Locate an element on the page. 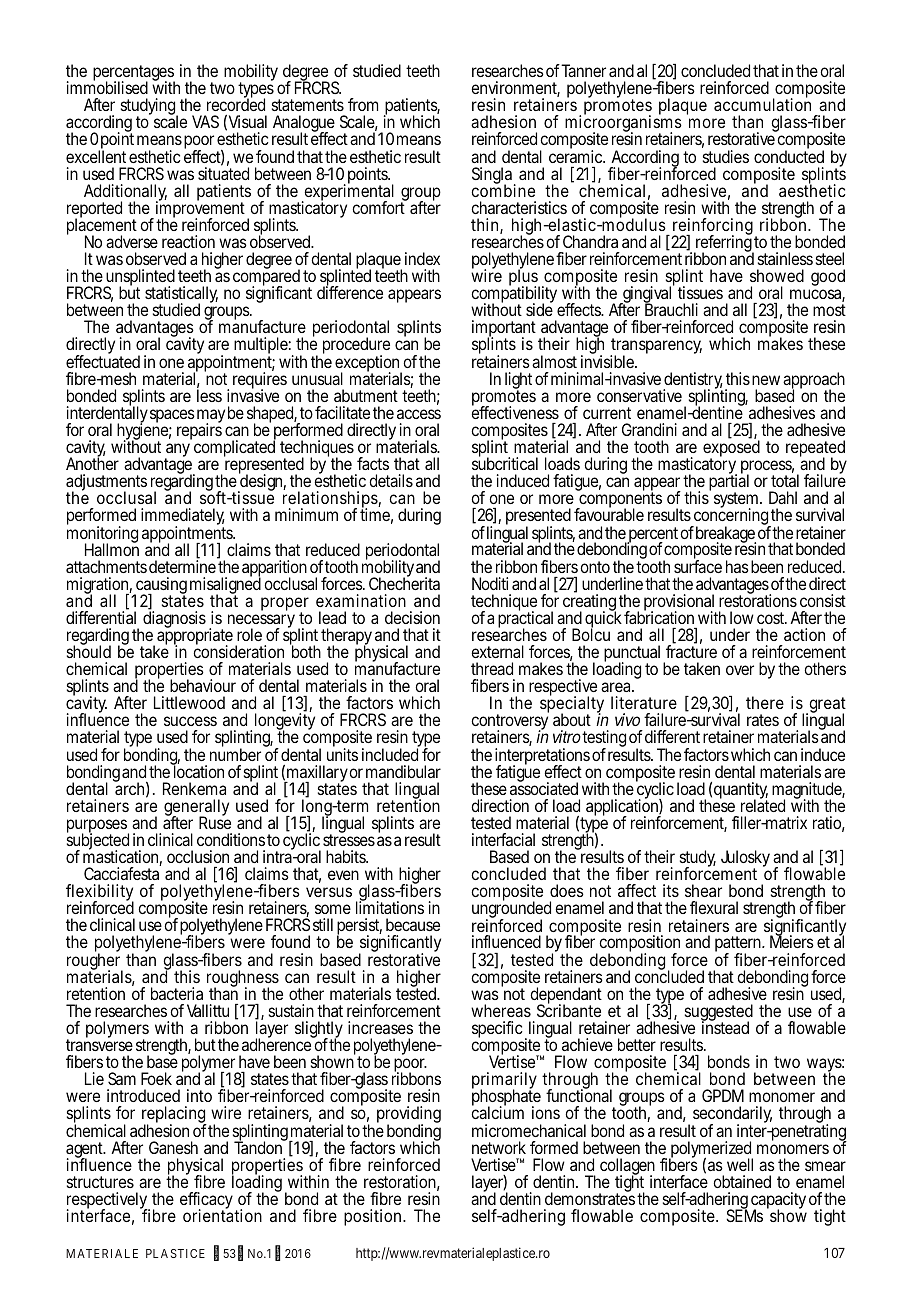 This image has width=924, height=1308. obtained is located at coordinates (742, 1181).
